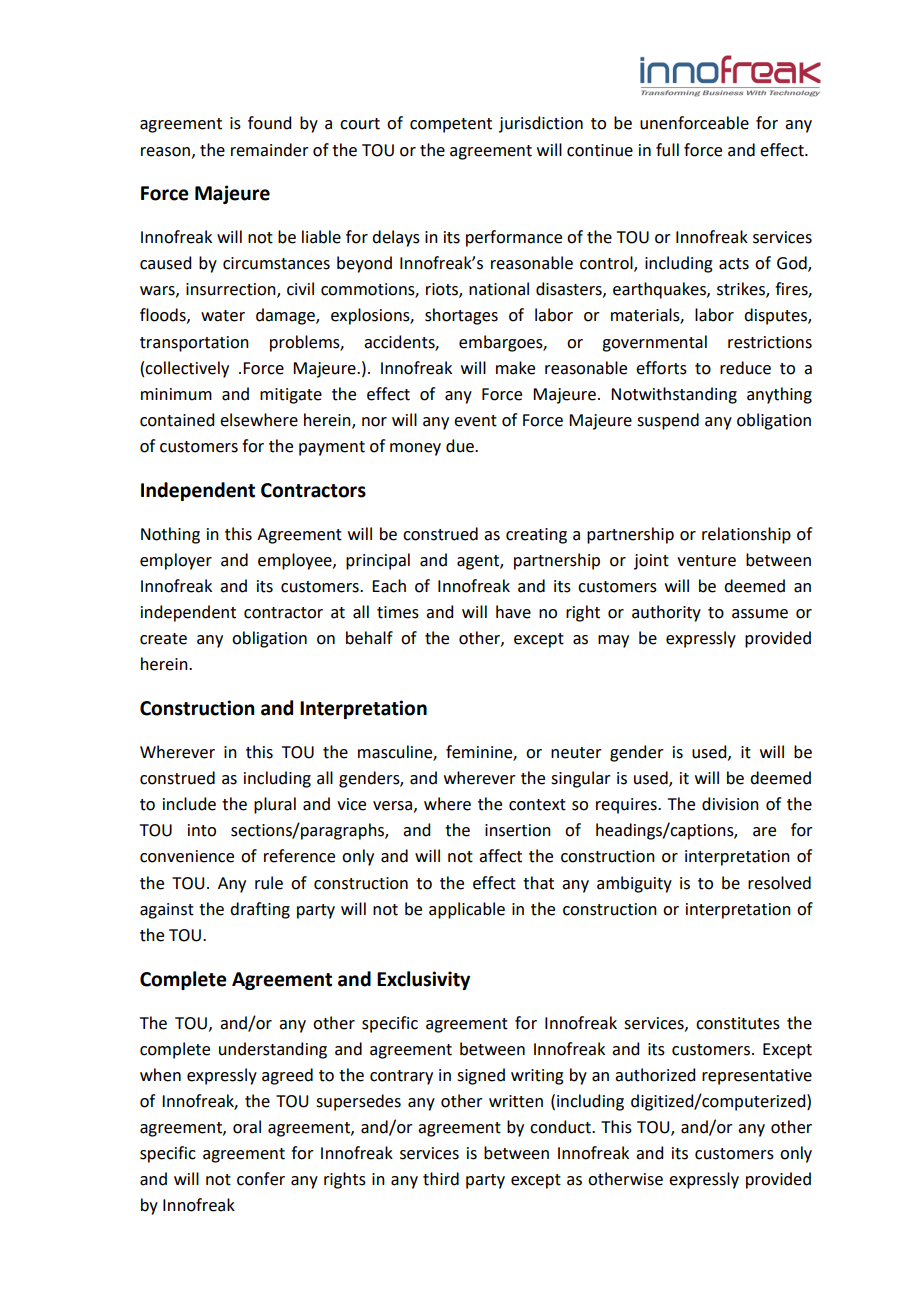 This image has width=924, height=1307. I want to click on oral, so click(247, 1127).
